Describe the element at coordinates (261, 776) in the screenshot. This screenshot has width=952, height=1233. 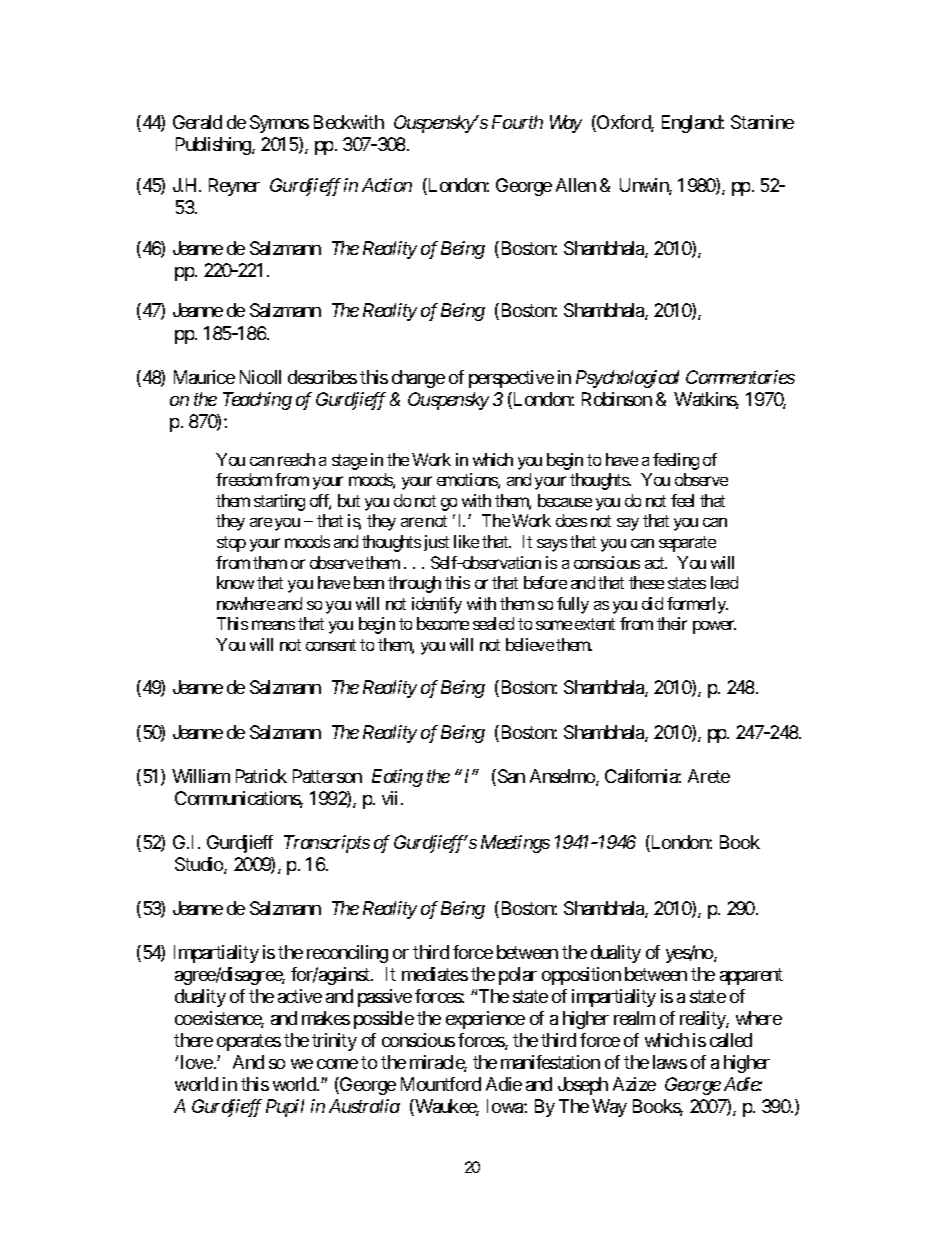
I see `Patrick` at that location.
